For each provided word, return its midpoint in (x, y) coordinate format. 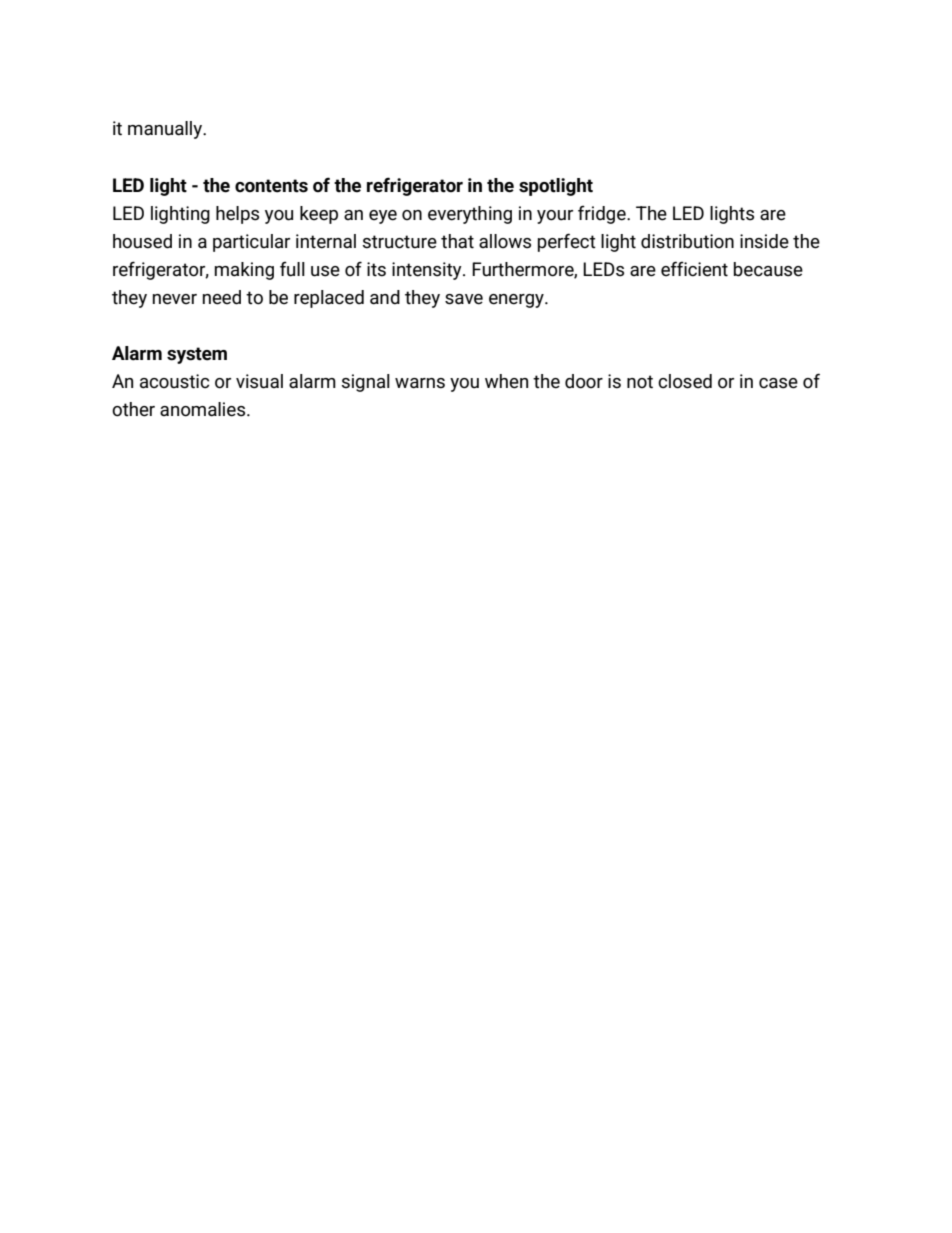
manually (166, 130)
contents (271, 186)
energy (517, 301)
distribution (687, 241)
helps (237, 215)
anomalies (204, 409)
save (464, 299)
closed (685, 381)
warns (420, 383)
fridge (603, 214)
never (175, 299)
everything (470, 215)
